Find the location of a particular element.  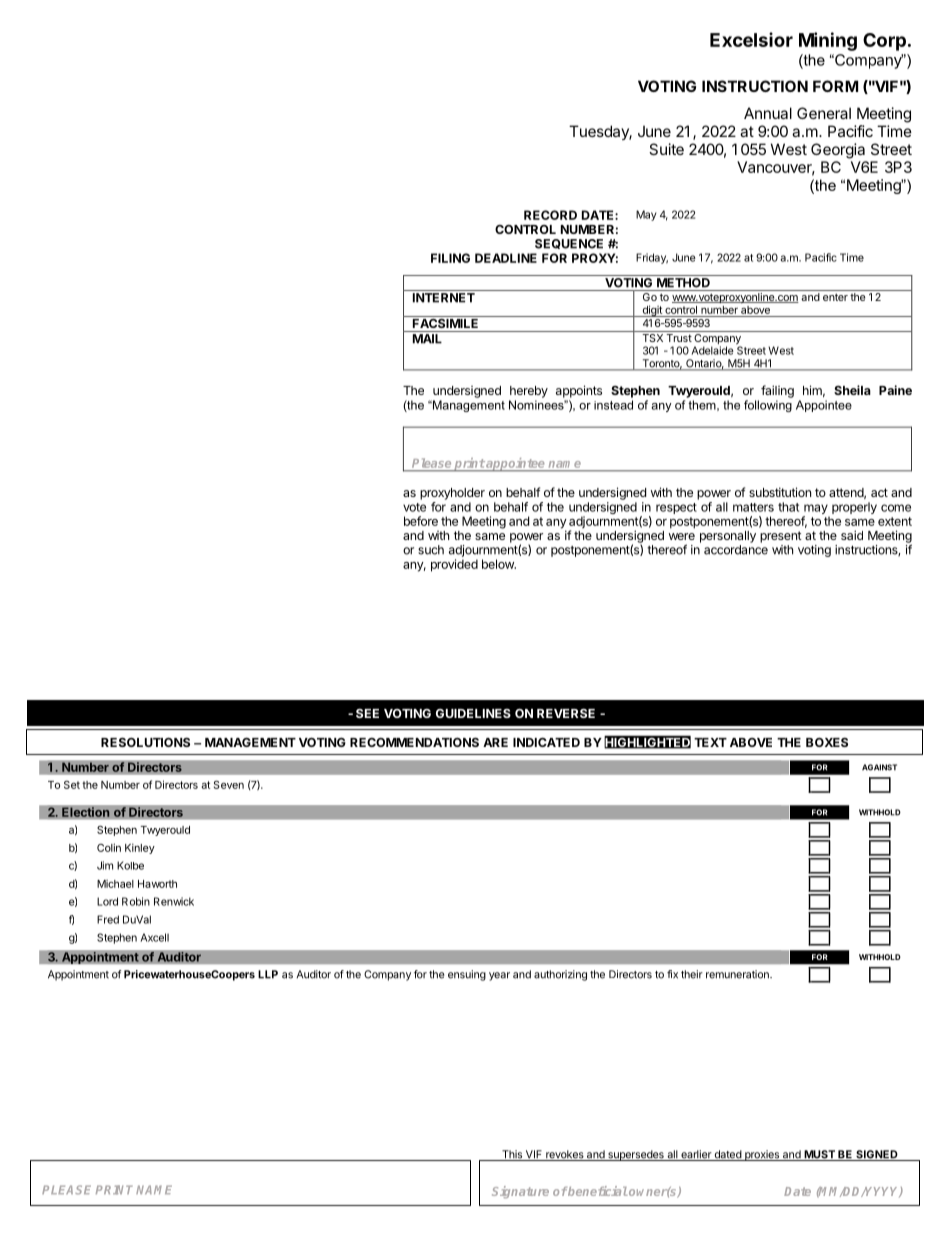

Seven is located at coordinates (229, 784).
